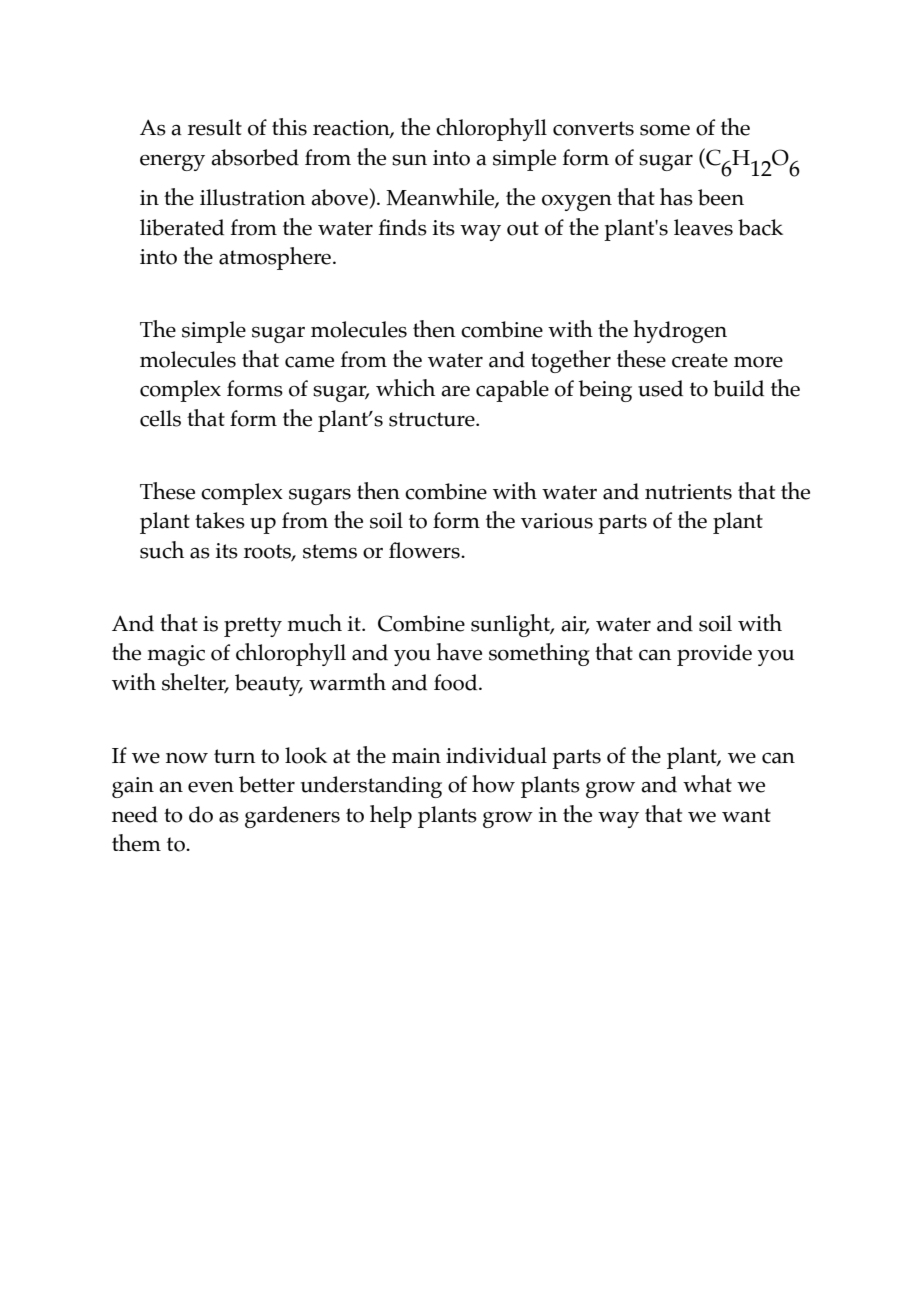 The height and width of the page is (1308, 924). Describe the element at coordinates (211, 787) in the page. I see `even` at that location.
